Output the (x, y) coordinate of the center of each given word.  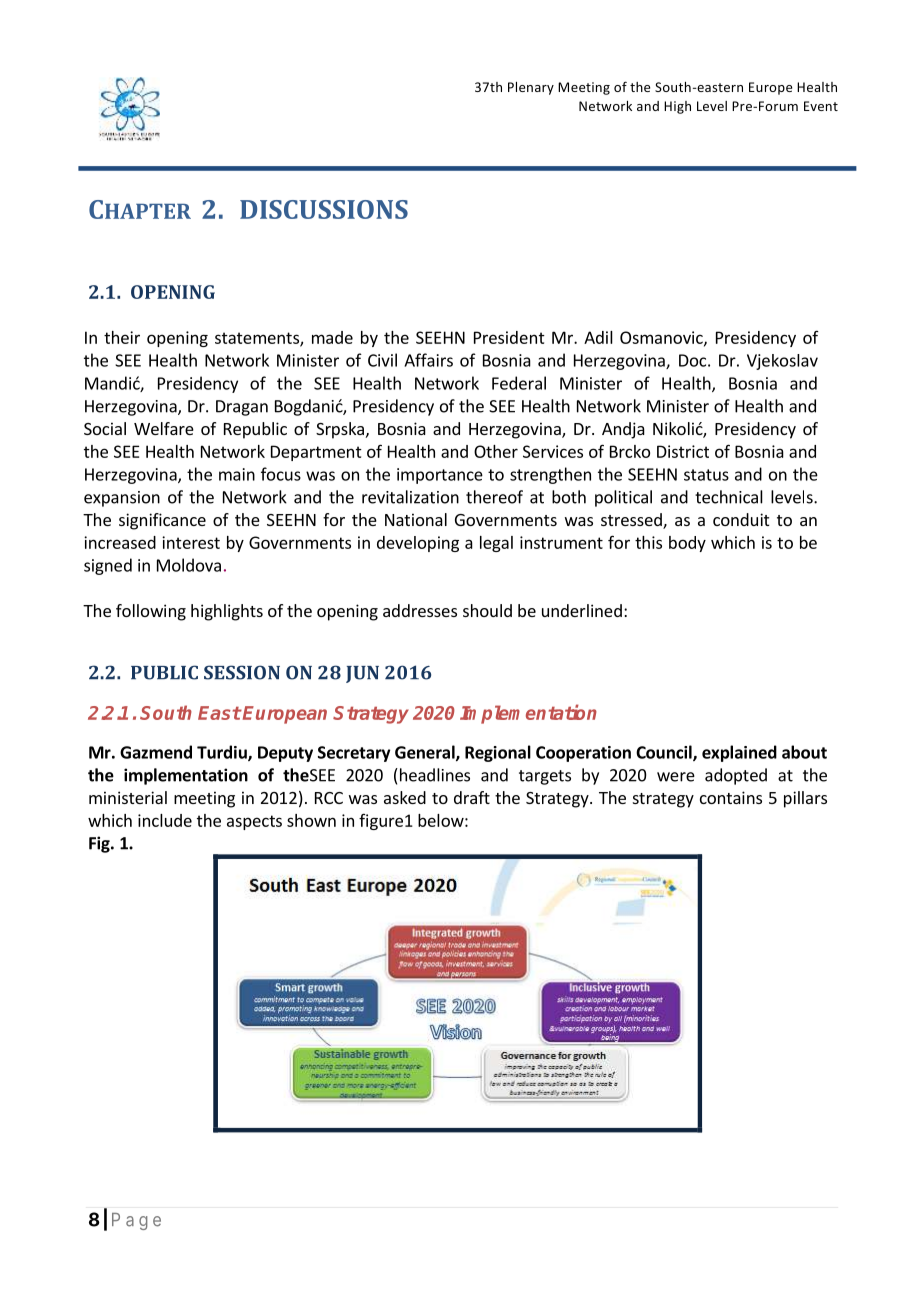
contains (731, 797)
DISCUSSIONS (324, 209)
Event (821, 106)
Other (496, 451)
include (165, 820)
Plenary (531, 88)
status (706, 475)
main (237, 474)
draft (472, 797)
